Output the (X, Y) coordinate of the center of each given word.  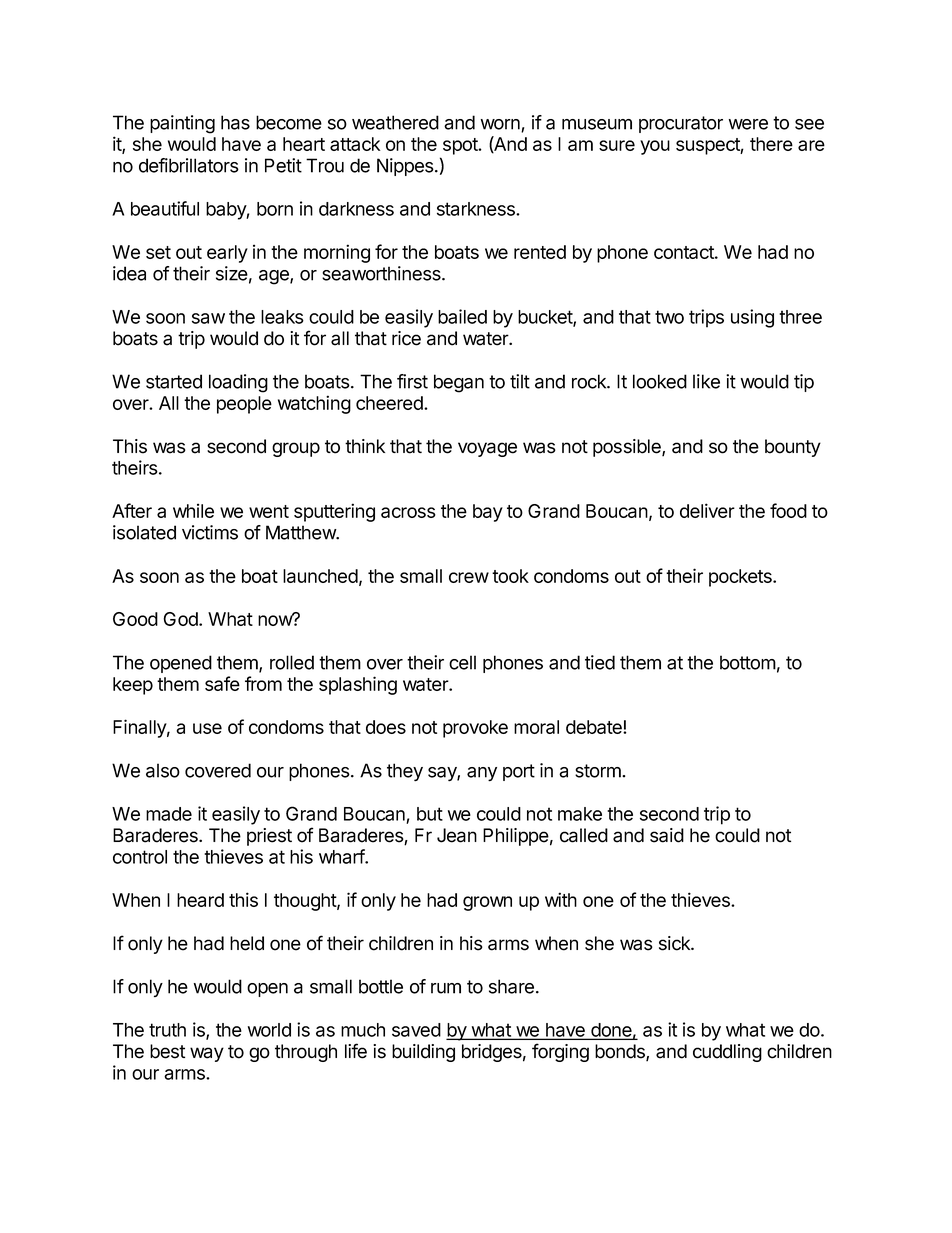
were (748, 124)
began (459, 383)
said (667, 835)
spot (461, 146)
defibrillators (189, 165)
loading (238, 383)
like (706, 381)
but (430, 814)
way (207, 1054)
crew (469, 577)
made (169, 814)
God (181, 619)
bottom (748, 662)
